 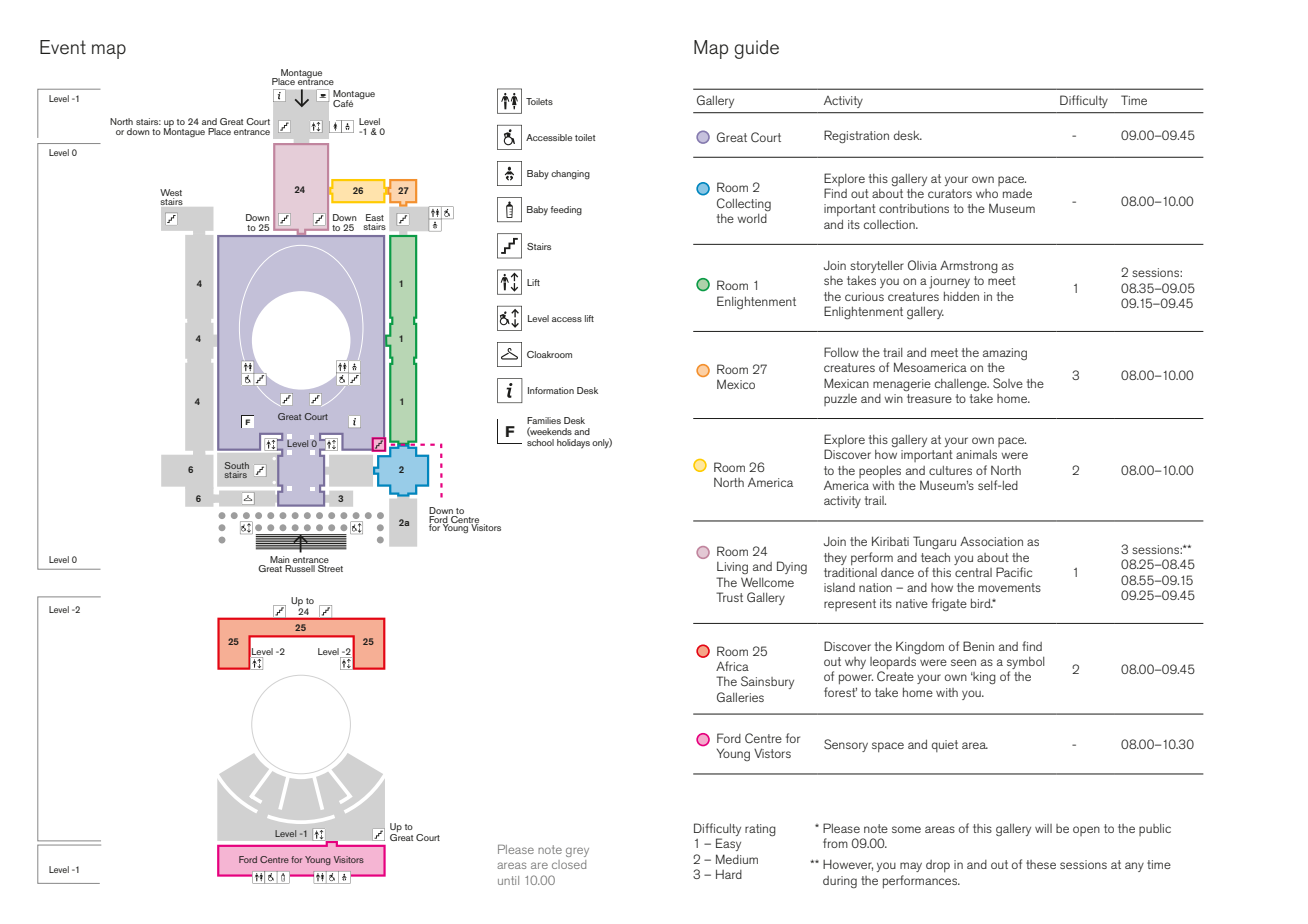 I want to click on Event, so click(x=63, y=47).
